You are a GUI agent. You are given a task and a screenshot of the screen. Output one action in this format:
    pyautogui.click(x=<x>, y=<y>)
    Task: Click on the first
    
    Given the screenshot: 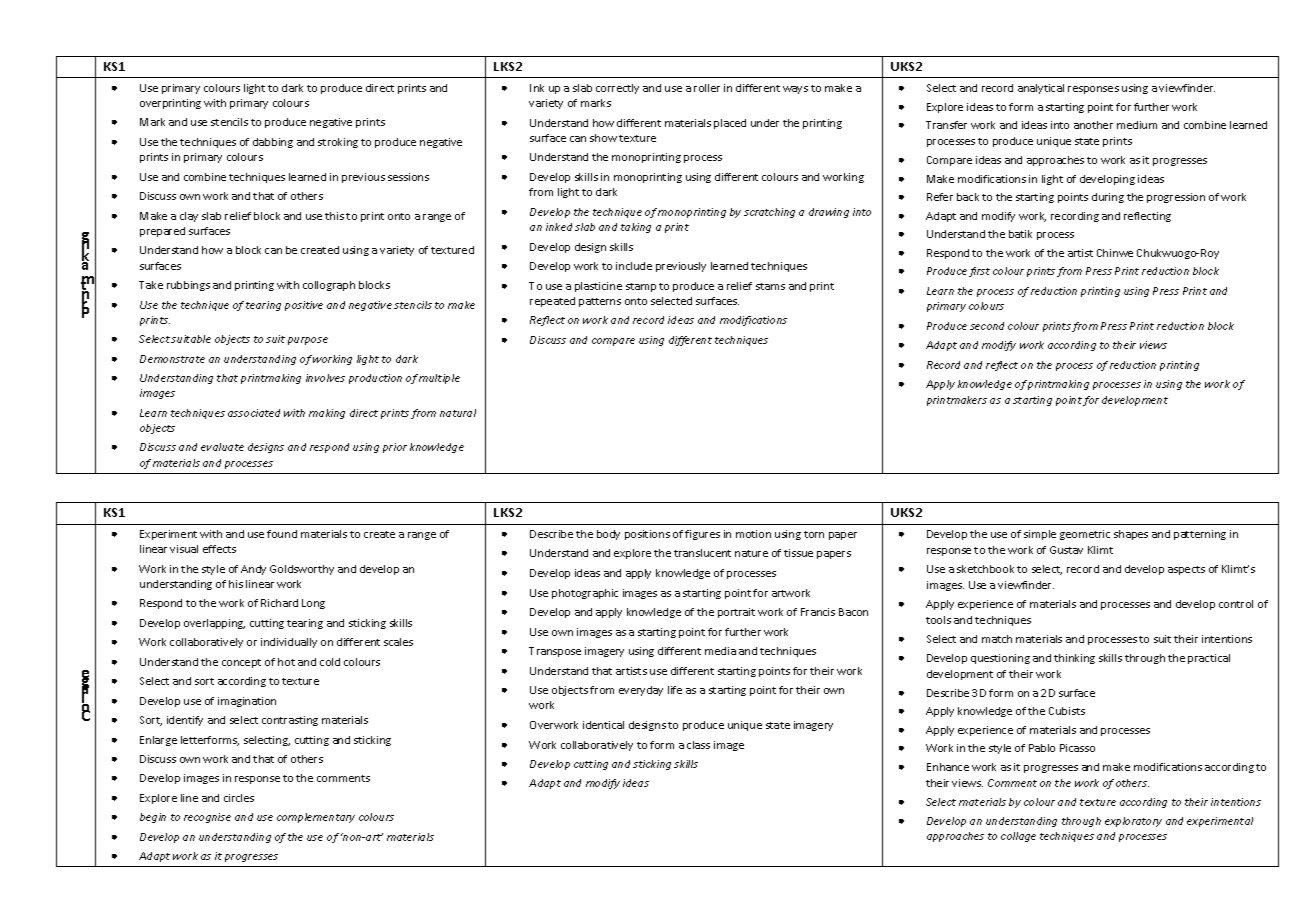 What is the action you would take?
    pyautogui.click(x=979, y=272)
